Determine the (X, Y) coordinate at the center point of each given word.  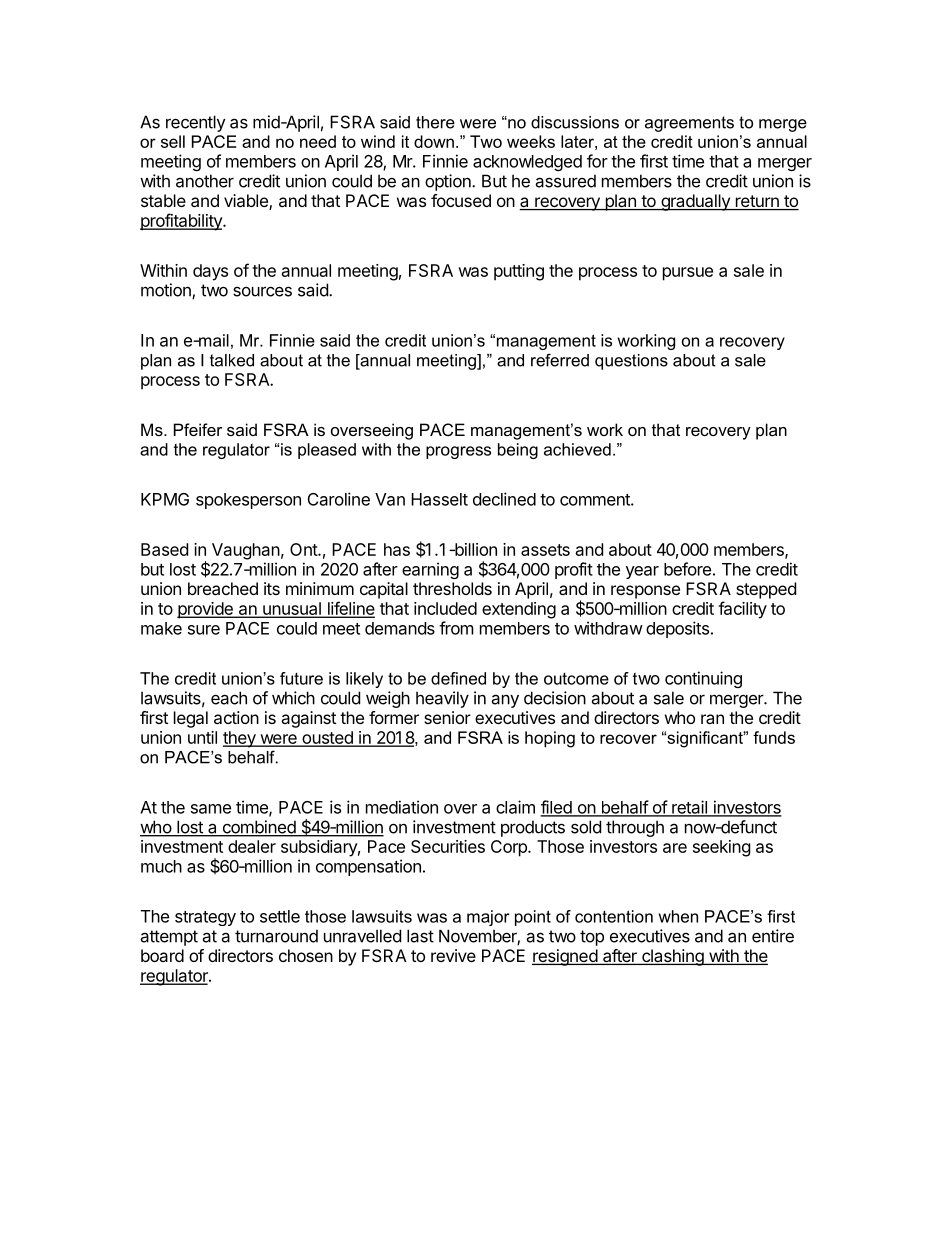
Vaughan (246, 551)
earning (430, 570)
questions (631, 362)
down (434, 141)
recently (196, 123)
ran (712, 719)
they (240, 739)
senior (447, 717)
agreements (689, 124)
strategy (205, 918)
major (488, 918)
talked (232, 360)
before (687, 569)
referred (560, 360)
